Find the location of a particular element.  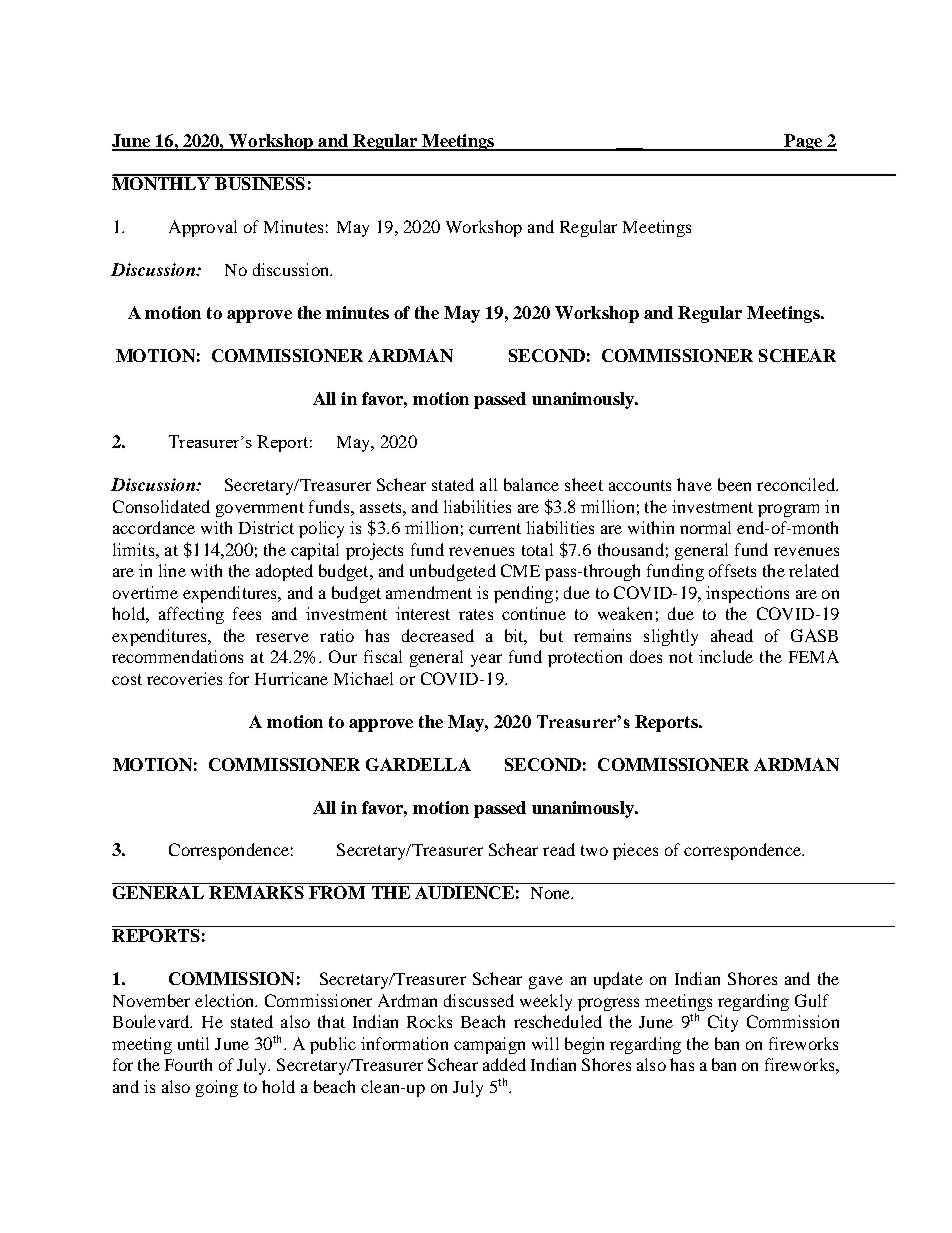

balance is located at coordinates (531, 484).
